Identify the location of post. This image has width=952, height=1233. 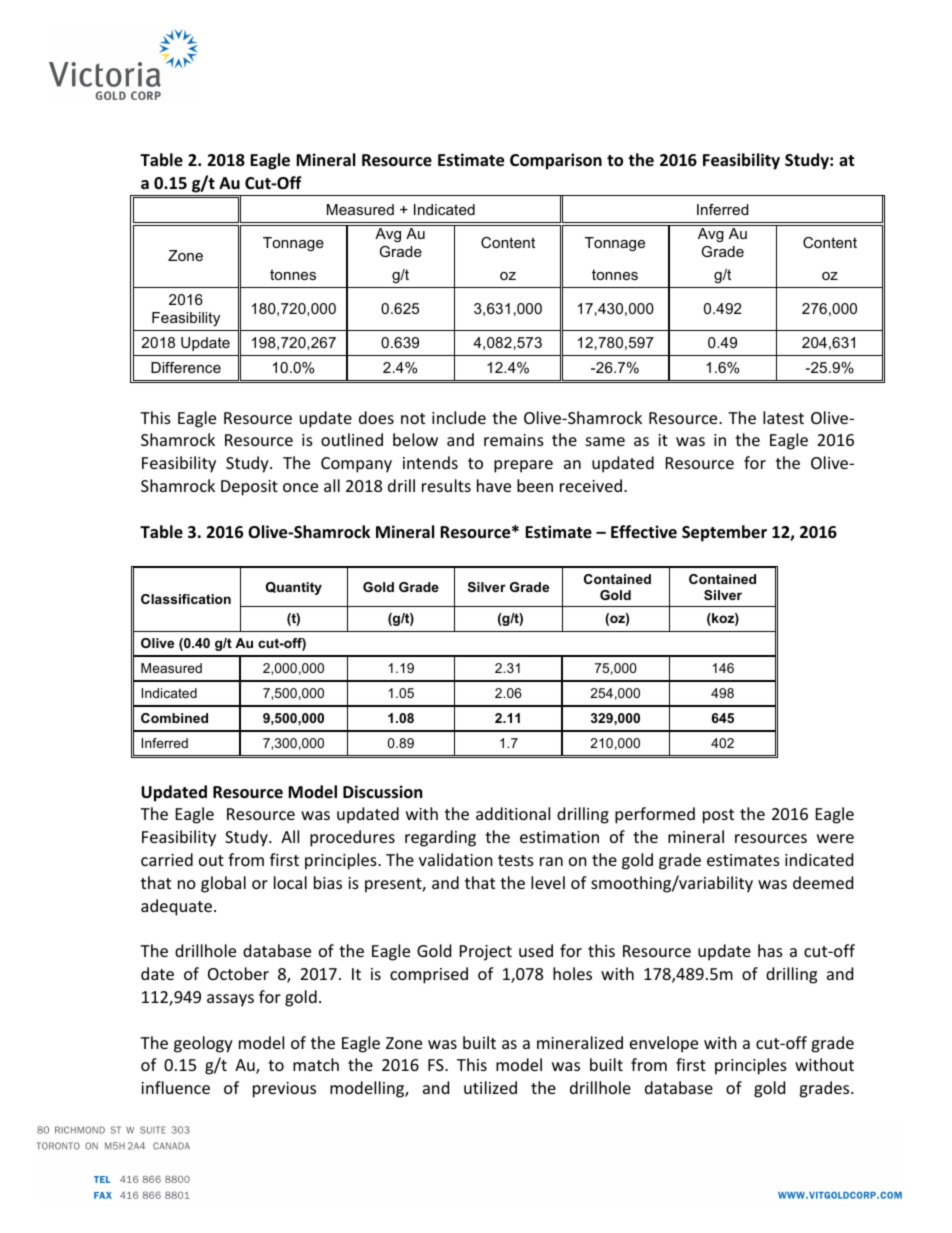
(718, 816).
